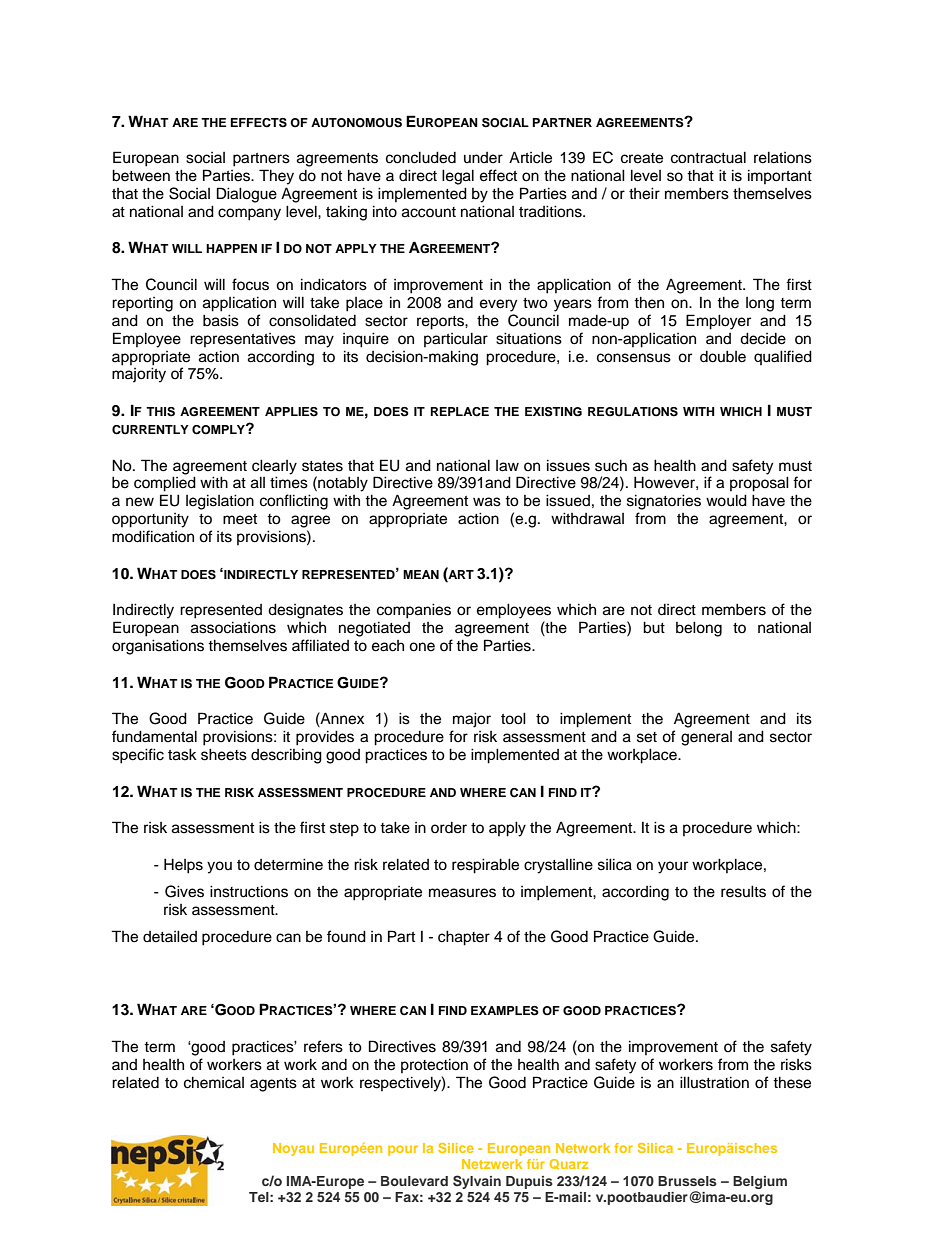  I want to click on MEAN, so click(421, 574).
